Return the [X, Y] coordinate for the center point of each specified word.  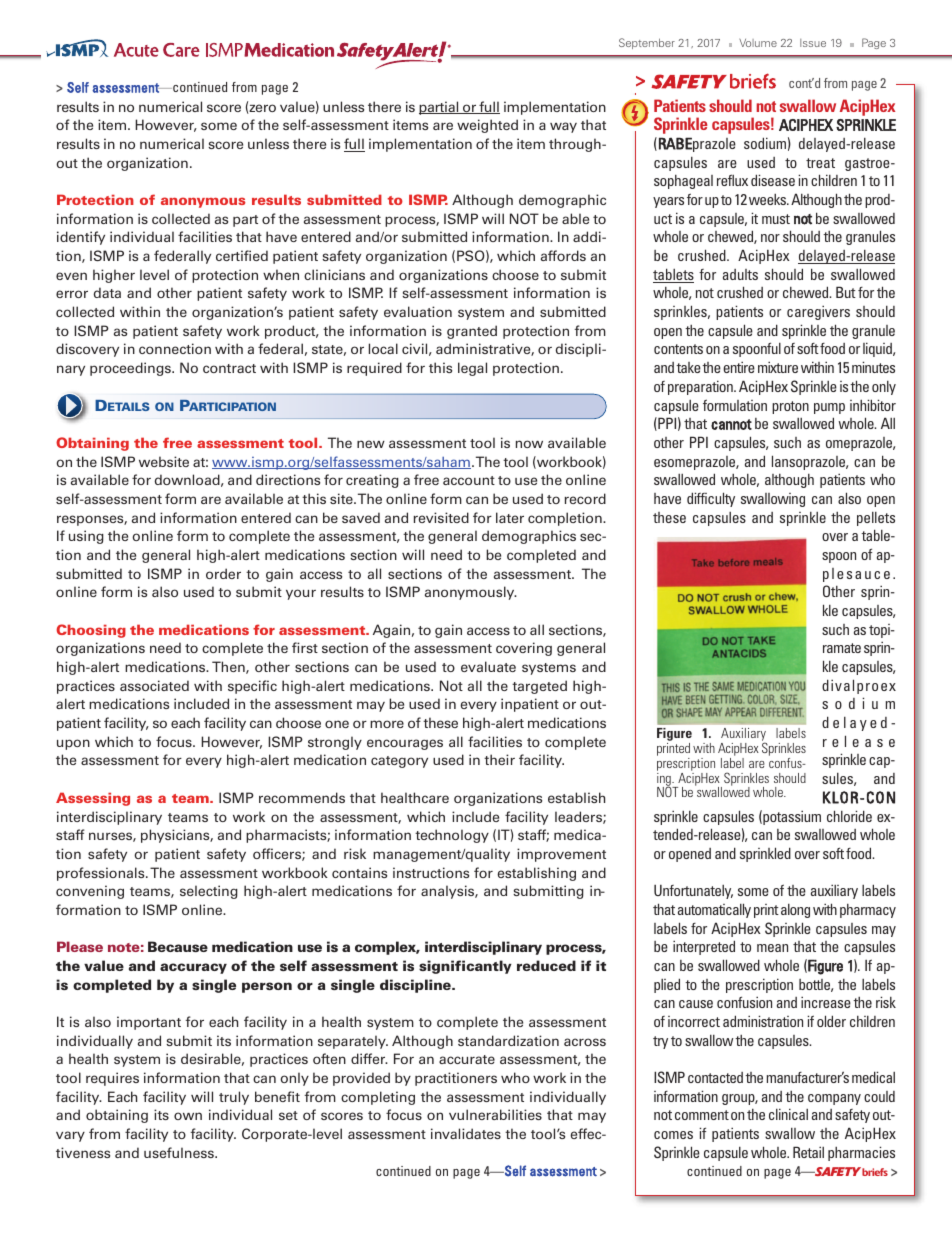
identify [81, 238]
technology [452, 836]
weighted [487, 126]
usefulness [180, 1152]
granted [472, 332]
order [223, 573]
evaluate [488, 666]
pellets [876, 519]
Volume [758, 43]
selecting [209, 892]
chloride [849, 816]
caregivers [818, 312]
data [107, 292]
